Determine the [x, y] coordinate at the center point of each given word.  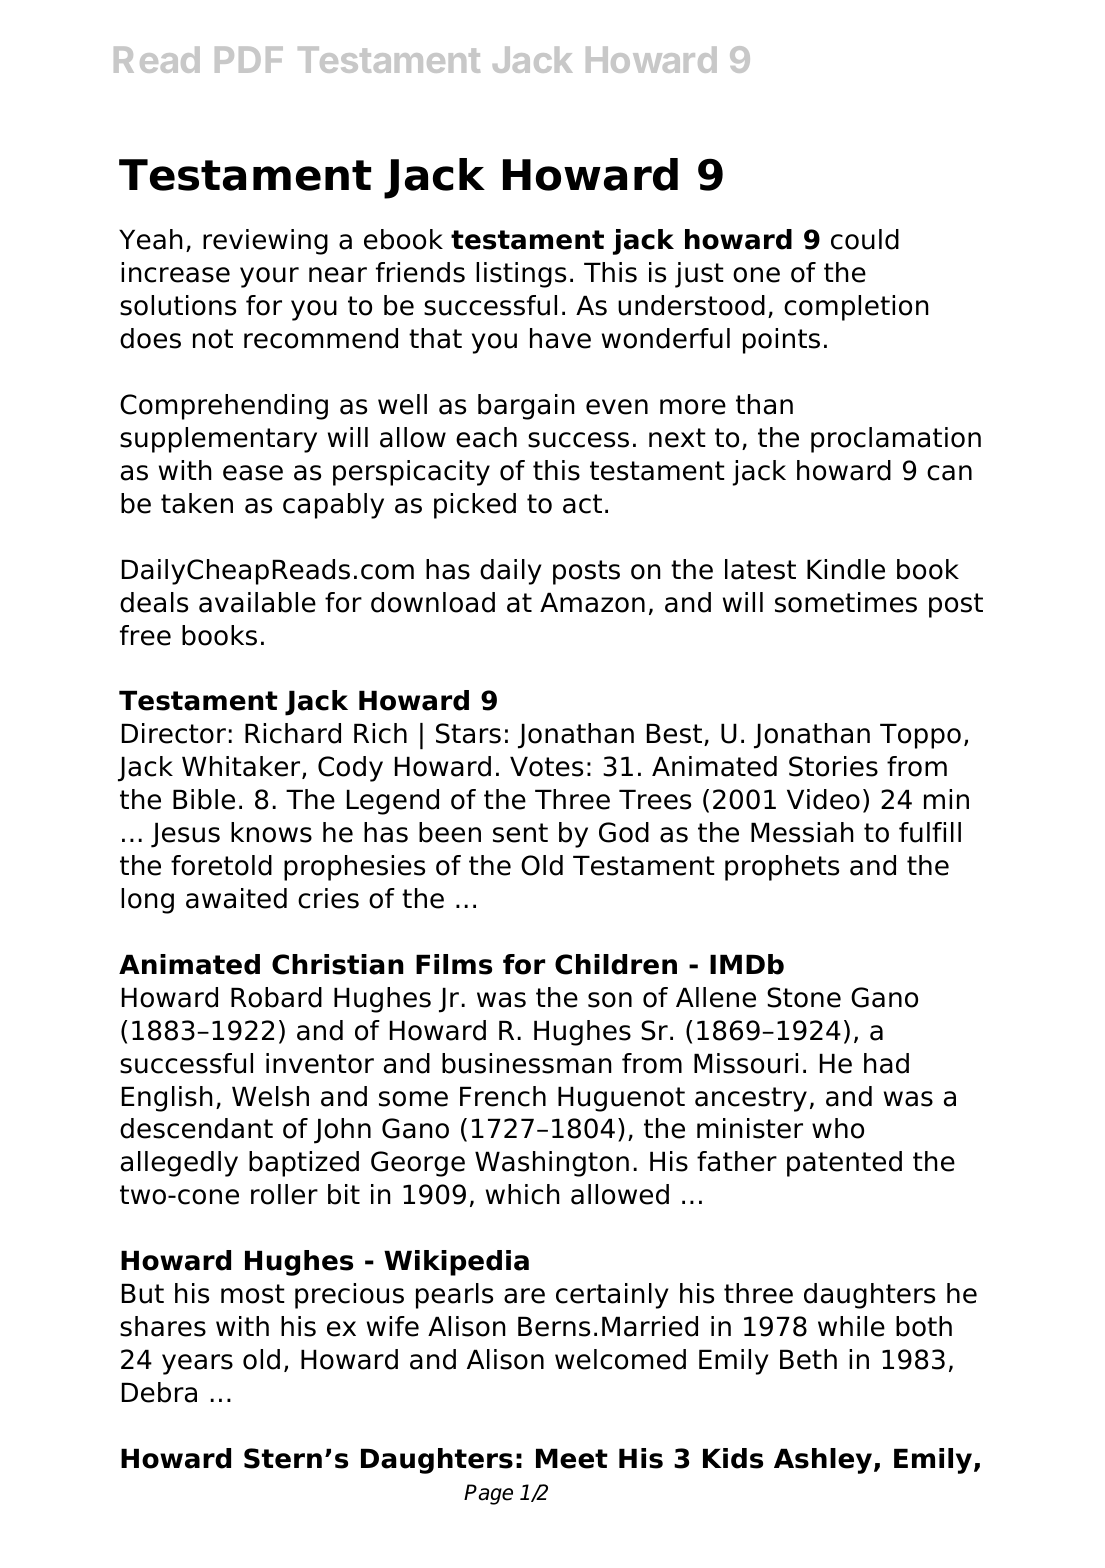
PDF [249, 60]
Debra [159, 1392]
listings [521, 275]
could [865, 239]
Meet [572, 1458]
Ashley [824, 1461]
